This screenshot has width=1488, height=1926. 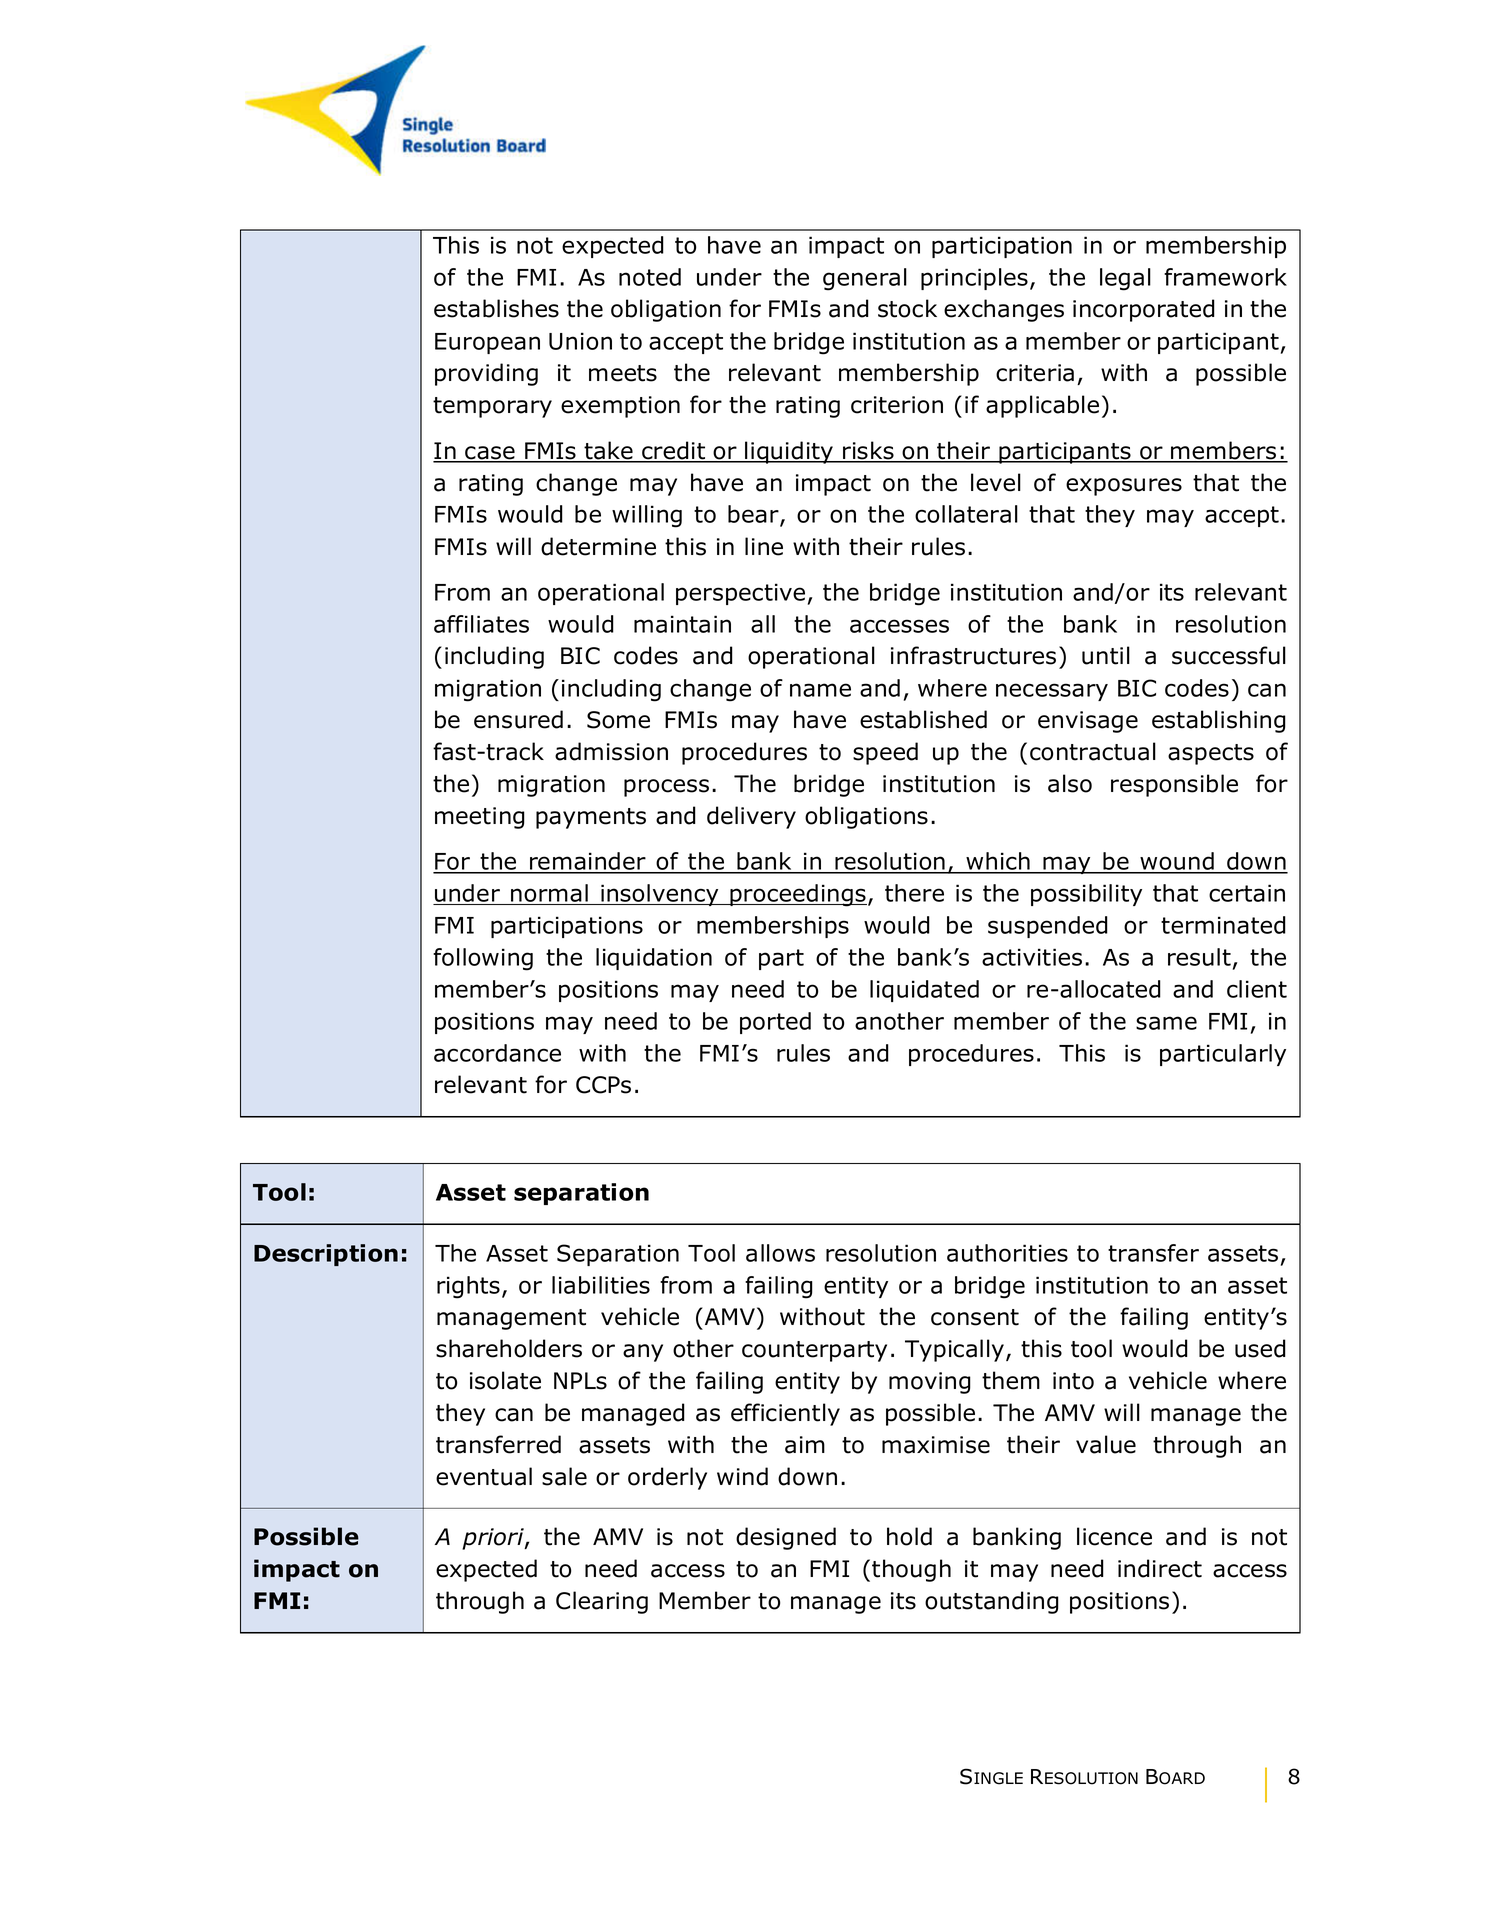 I want to click on accordance, so click(x=497, y=1053).
